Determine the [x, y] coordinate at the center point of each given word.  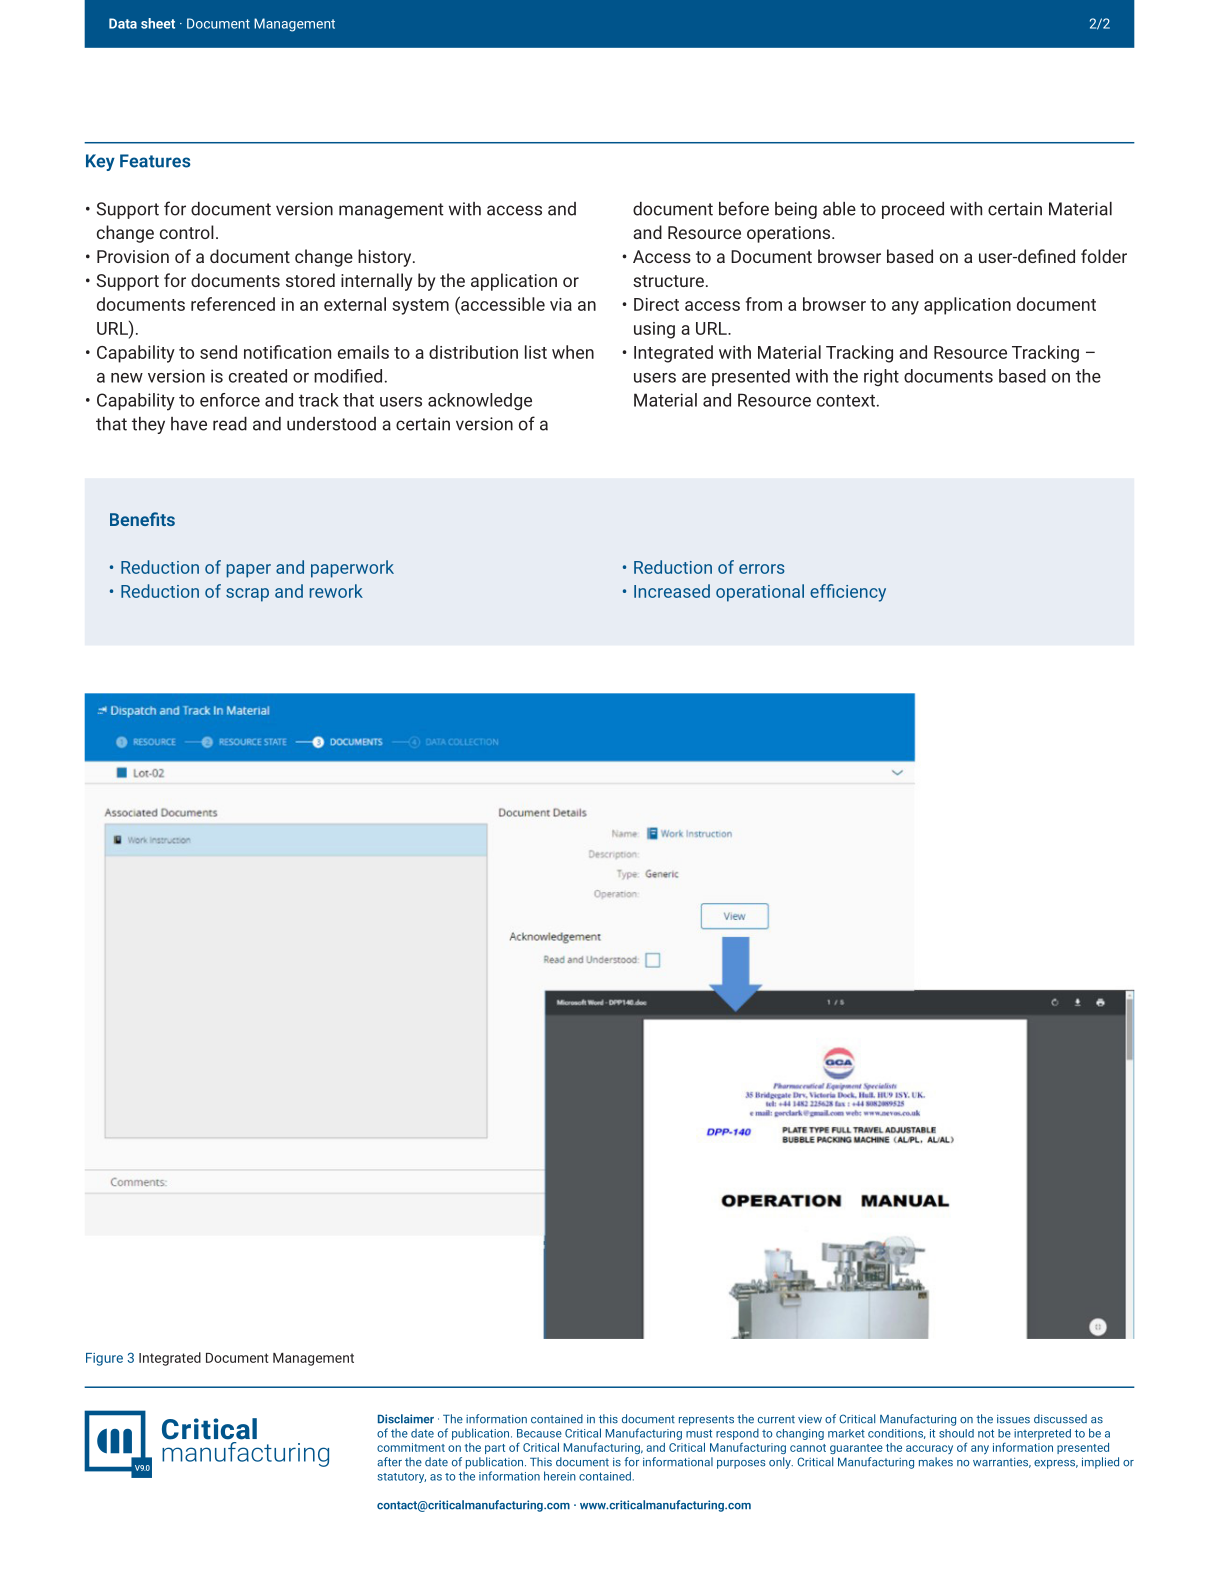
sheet [158, 23]
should [956, 1433]
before [744, 208]
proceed [913, 210]
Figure [104, 1359]
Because [539, 1433]
